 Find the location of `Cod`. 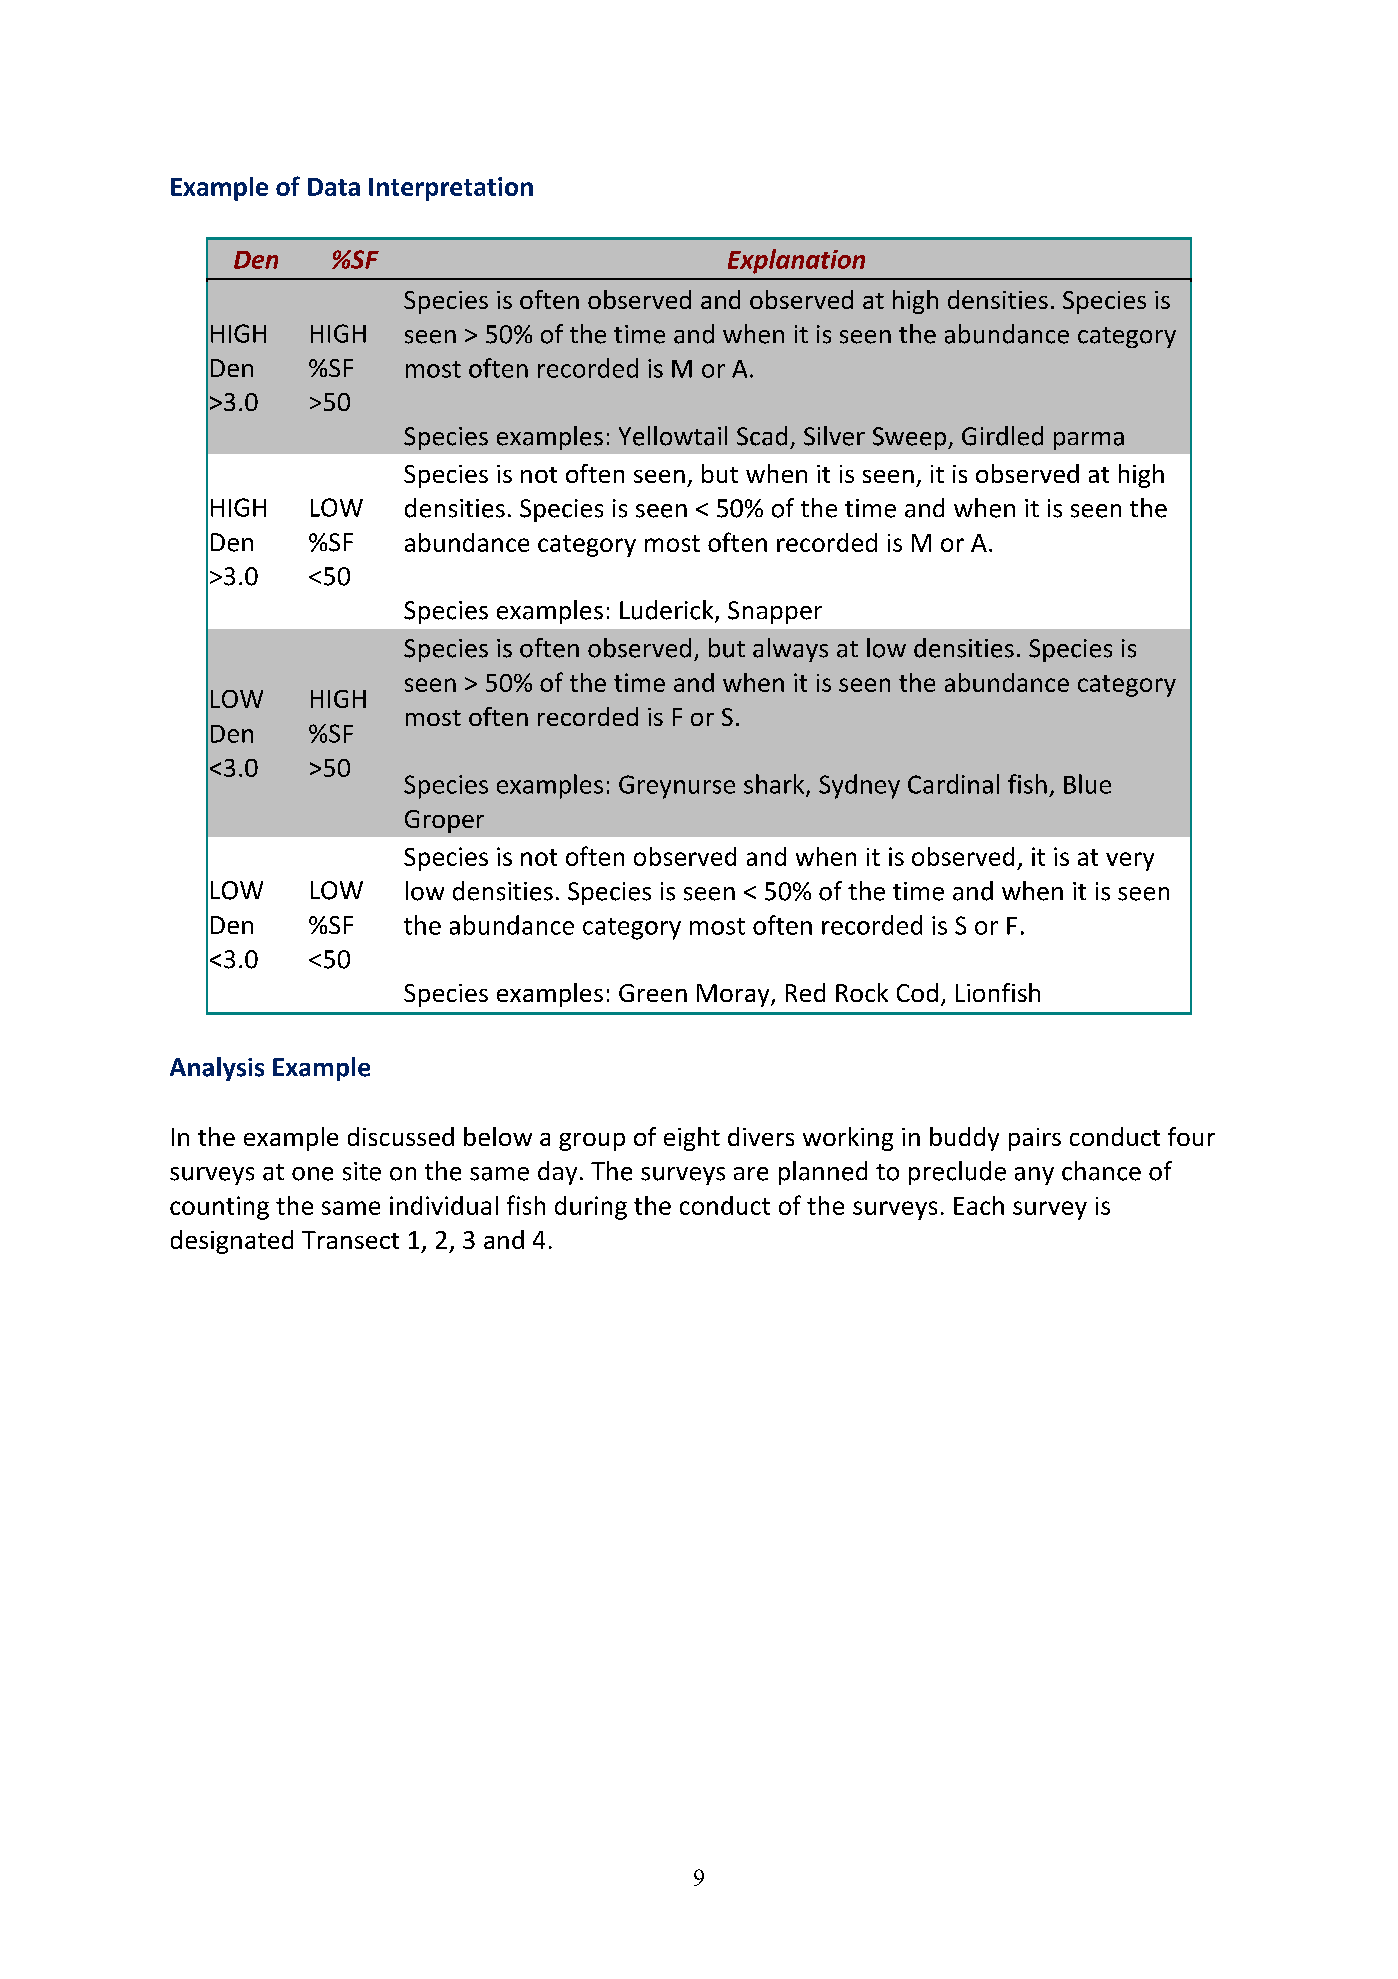

Cod is located at coordinates (917, 992).
